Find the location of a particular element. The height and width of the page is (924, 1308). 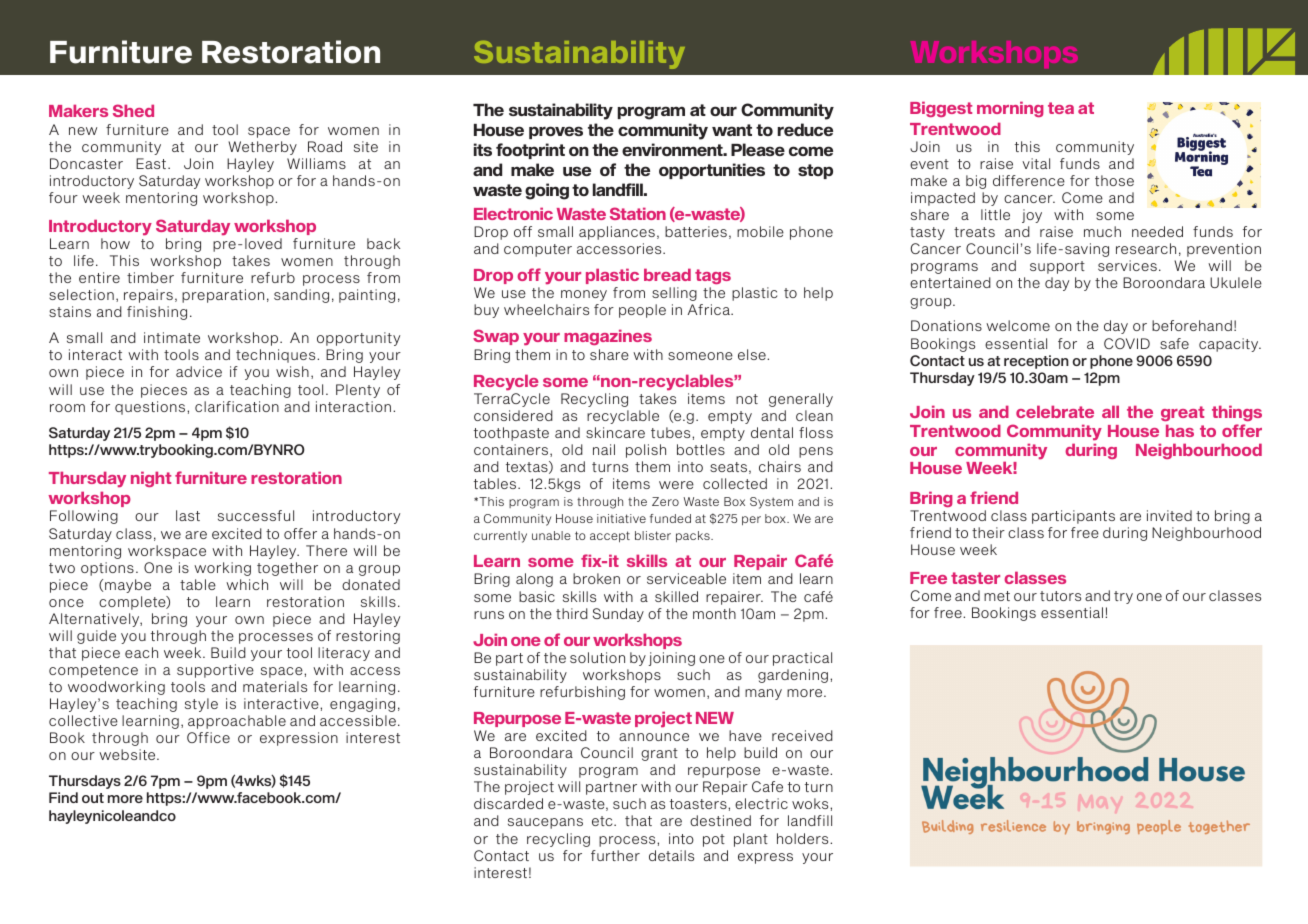

invited is located at coordinates (1169, 515).
